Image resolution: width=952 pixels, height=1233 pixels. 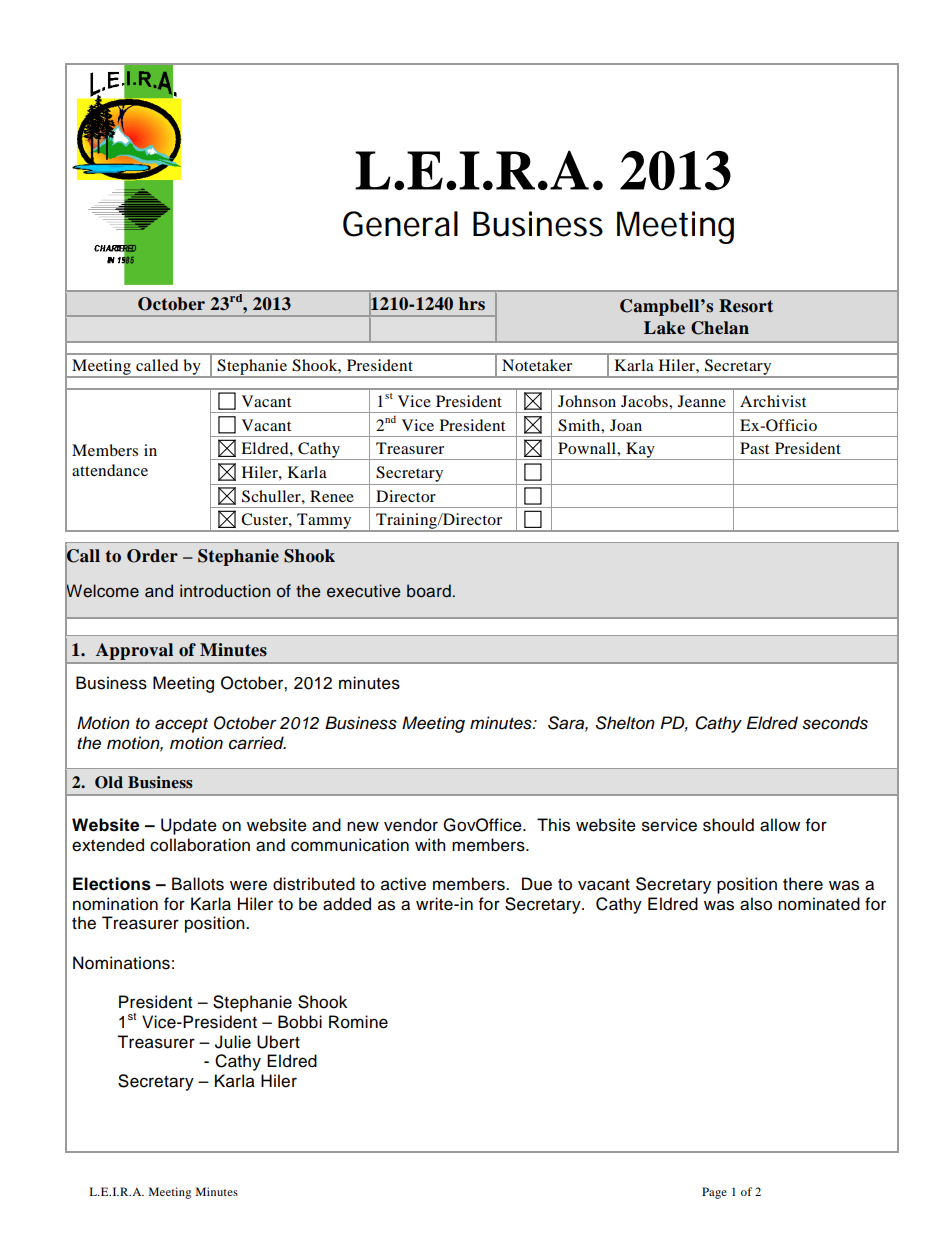 What do you see at coordinates (411, 825) in the screenshot?
I see `vendor` at bounding box center [411, 825].
